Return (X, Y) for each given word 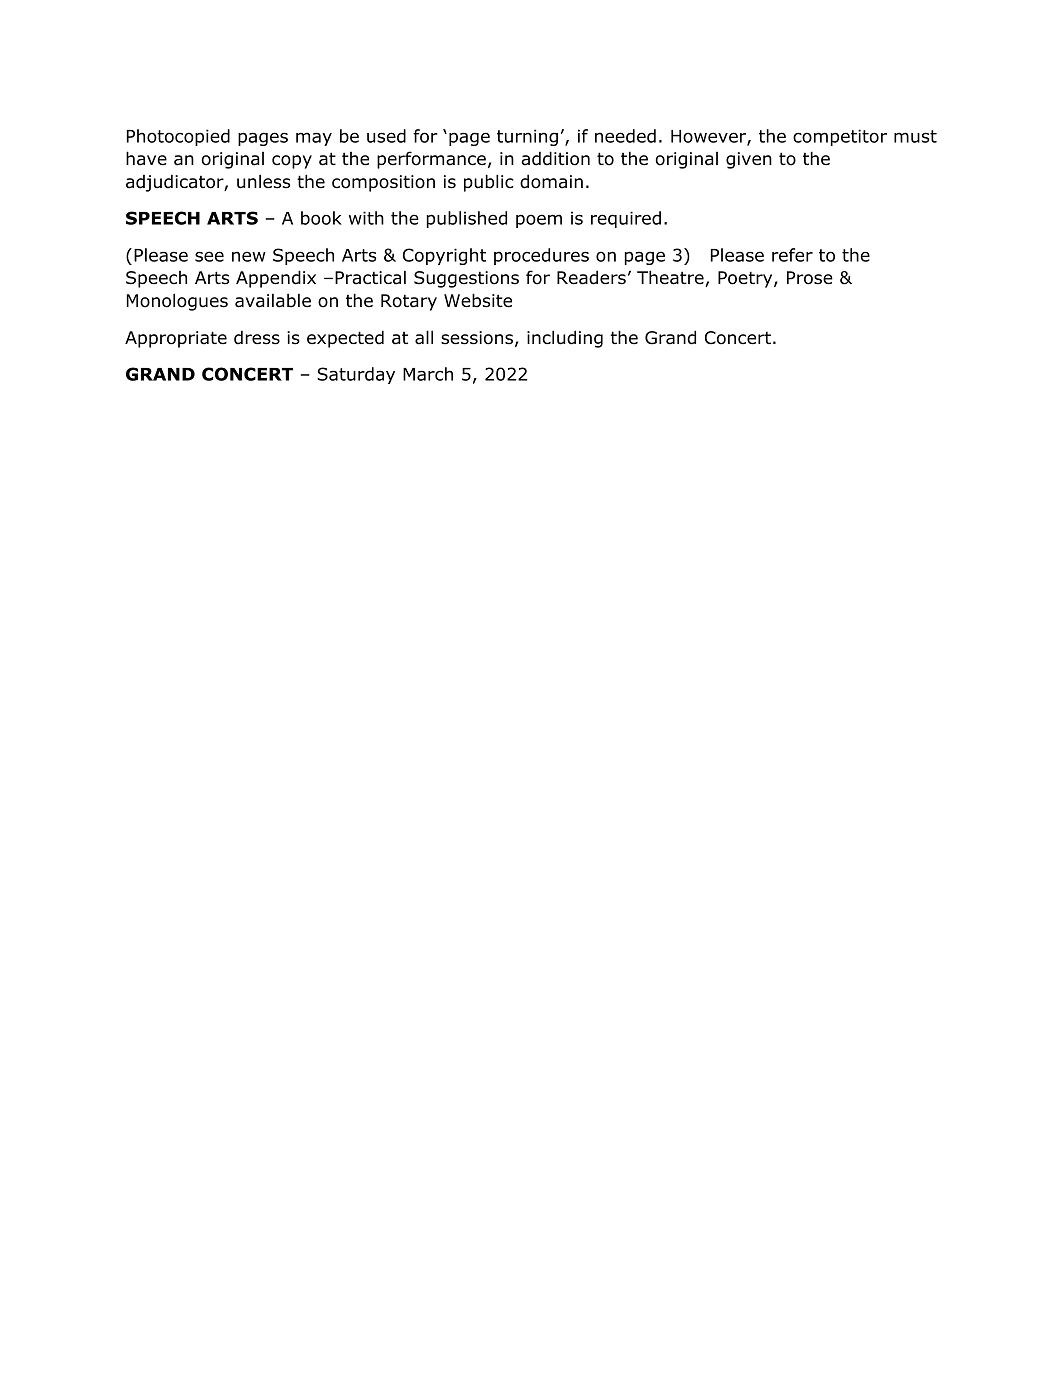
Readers (591, 277)
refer (792, 255)
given (749, 160)
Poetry (745, 279)
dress (257, 337)
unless (263, 181)
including (565, 339)
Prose (810, 278)
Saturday (356, 375)
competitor (840, 137)
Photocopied (178, 137)
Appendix (276, 279)
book (321, 218)
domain (551, 181)
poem (539, 221)
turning (527, 137)
